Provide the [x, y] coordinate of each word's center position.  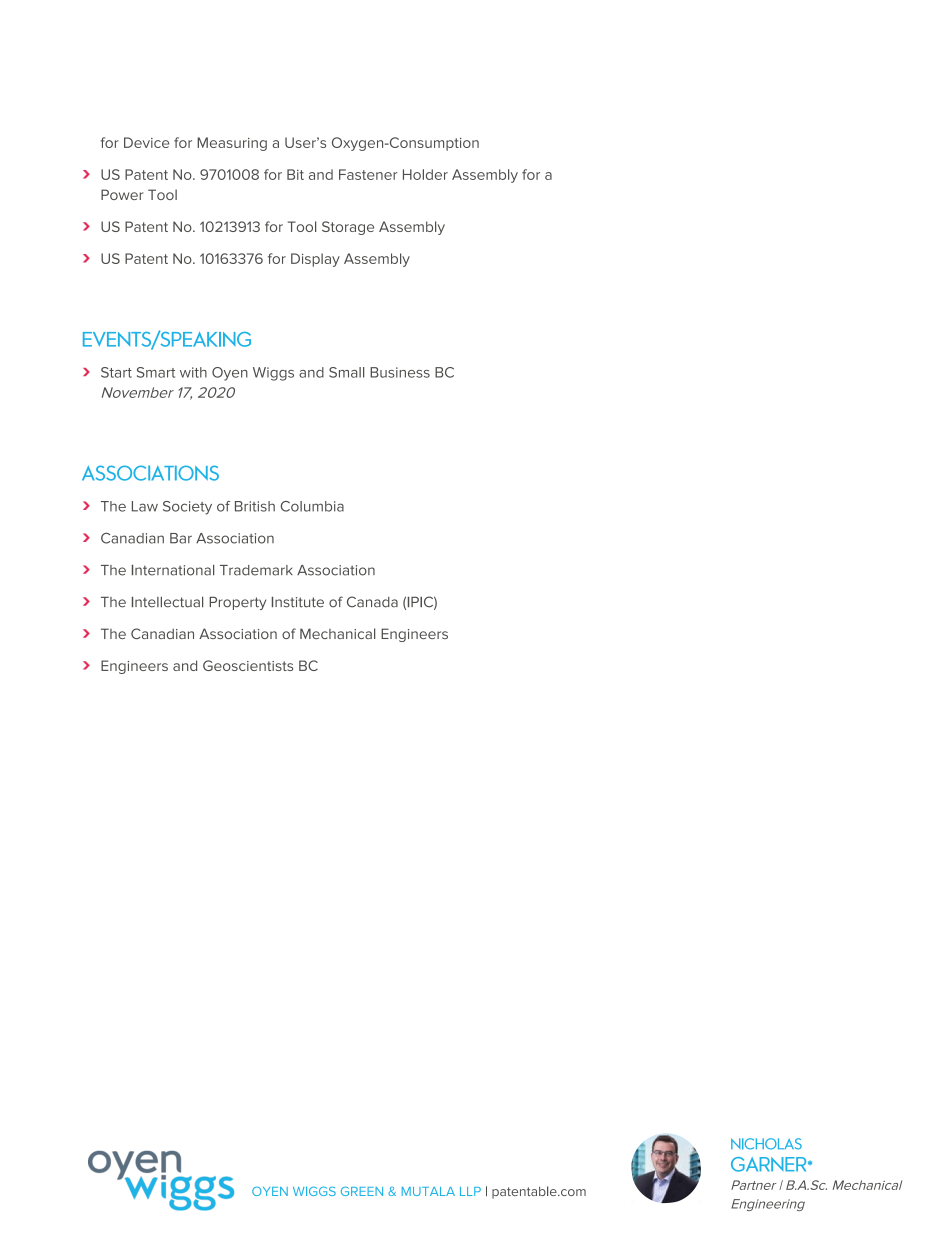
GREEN [362, 1191]
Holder [425, 174]
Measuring [232, 144]
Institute [298, 602]
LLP [470, 1191]
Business [400, 372]
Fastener [368, 174]
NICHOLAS [766, 1144]
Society [187, 508]
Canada [372, 602]
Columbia [312, 506]
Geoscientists [248, 665]
